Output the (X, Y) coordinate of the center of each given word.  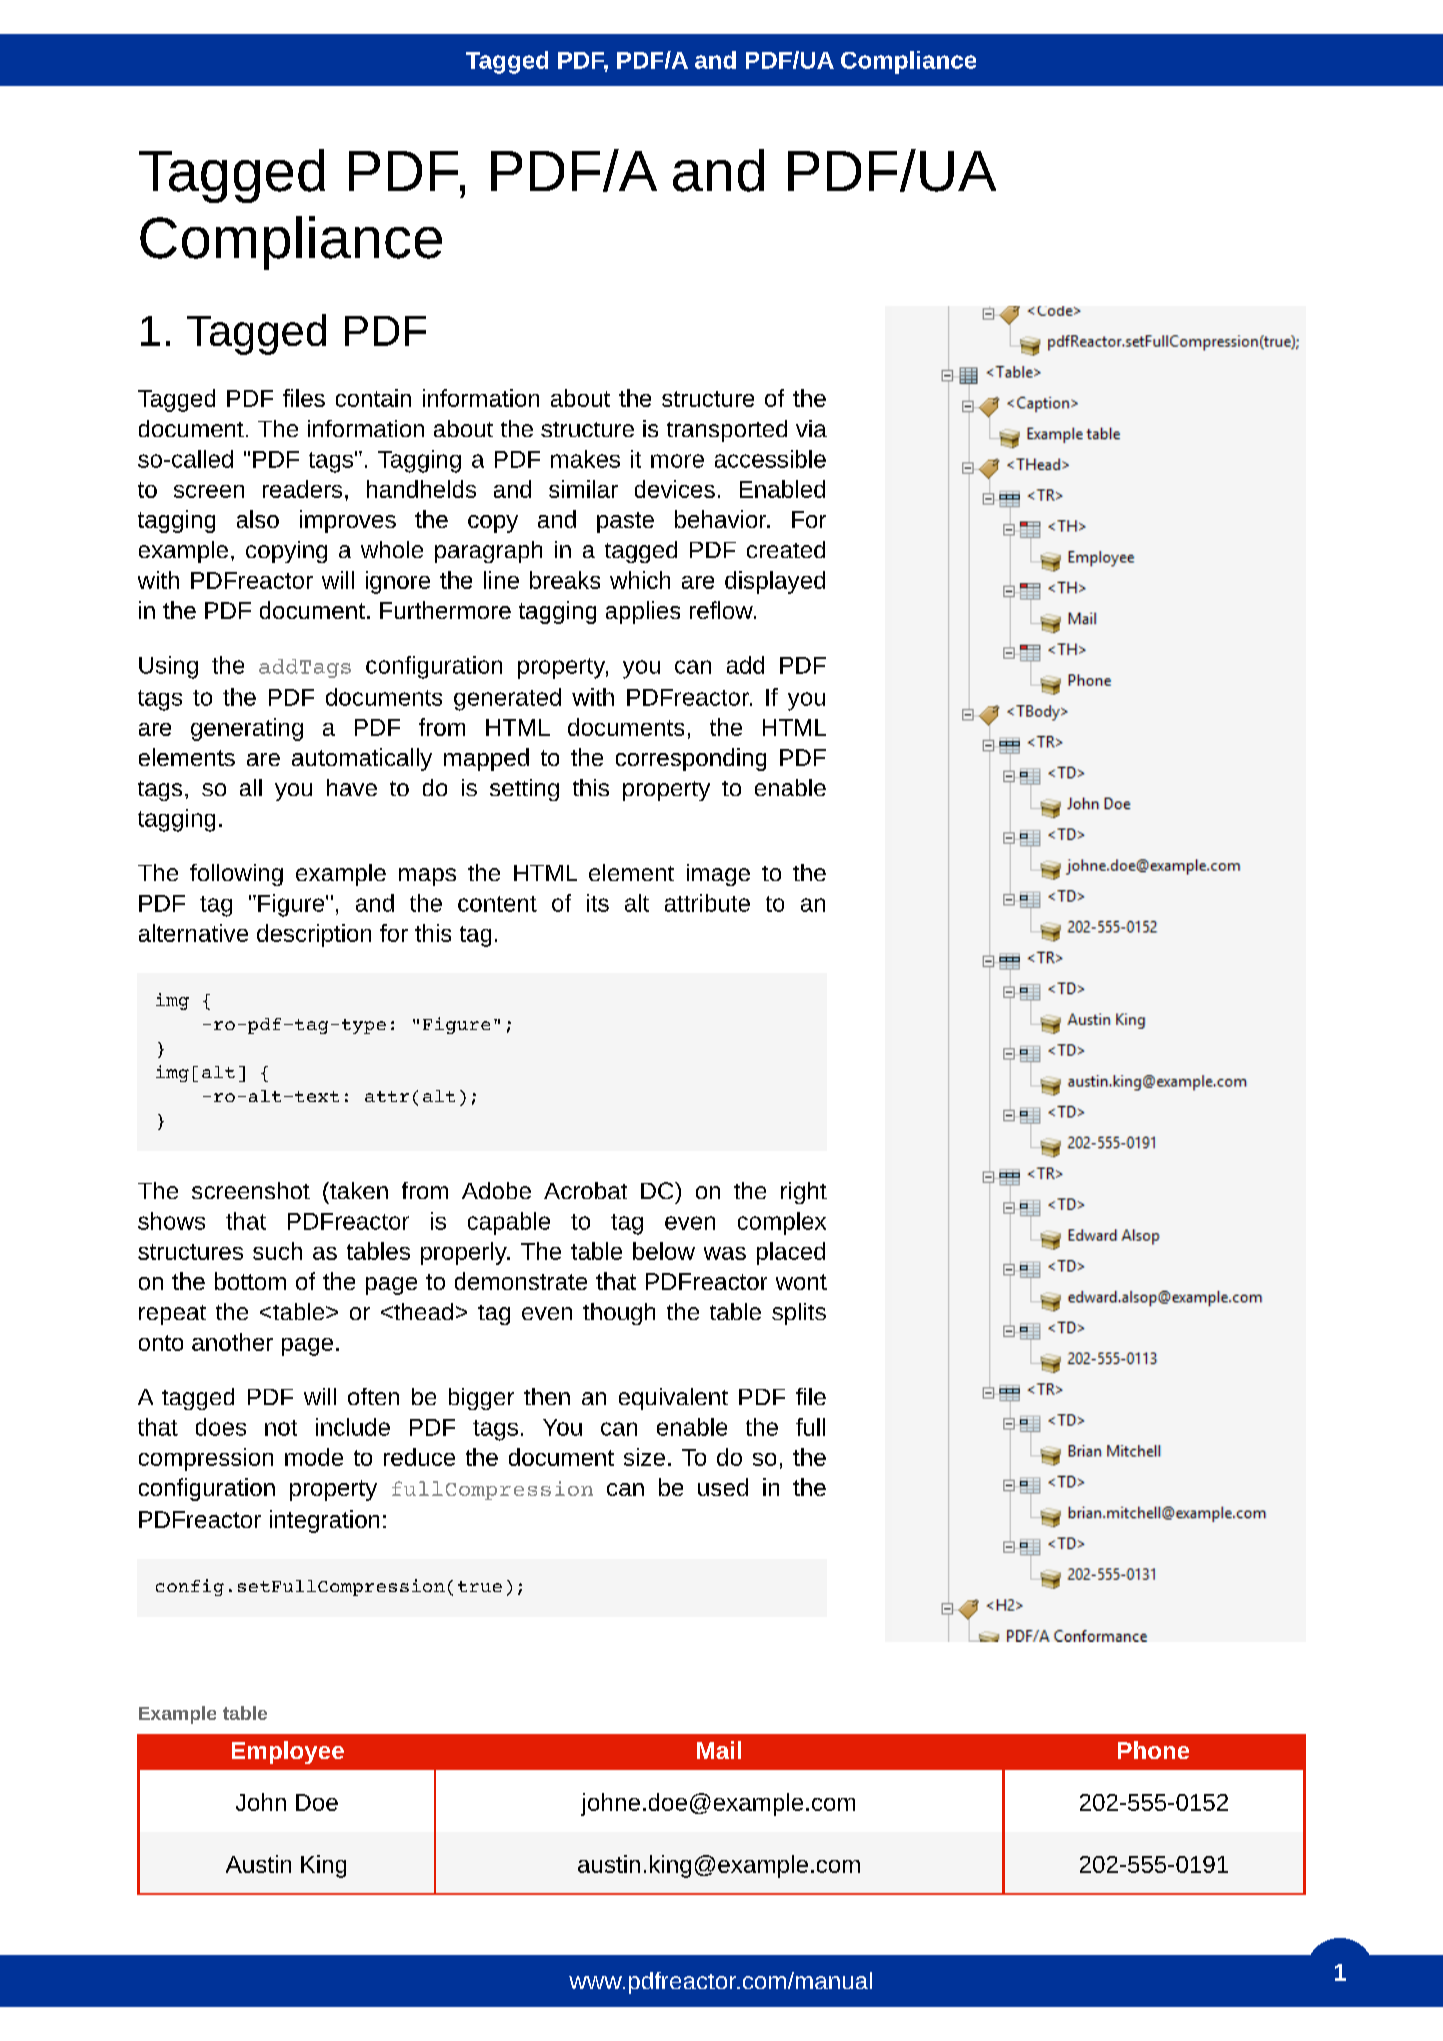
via (811, 428)
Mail (719, 1750)
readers (302, 489)
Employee (288, 1752)
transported (727, 431)
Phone (1153, 1750)
